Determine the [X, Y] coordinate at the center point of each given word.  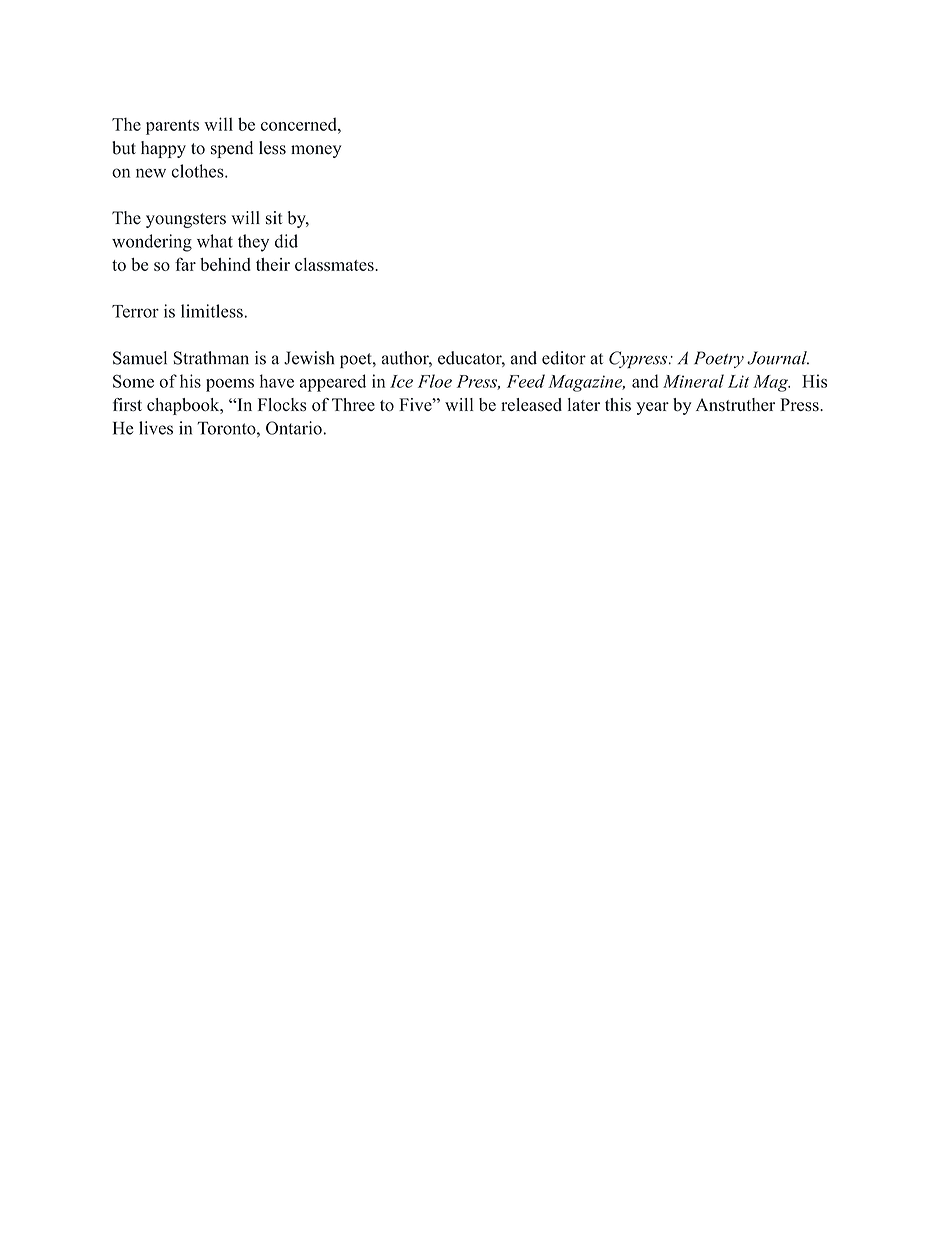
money [316, 151]
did [286, 241]
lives [156, 428]
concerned [300, 124]
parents [172, 127]
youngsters [186, 220]
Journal [778, 358]
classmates [335, 264]
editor [564, 358]
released [531, 404]
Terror [135, 311]
